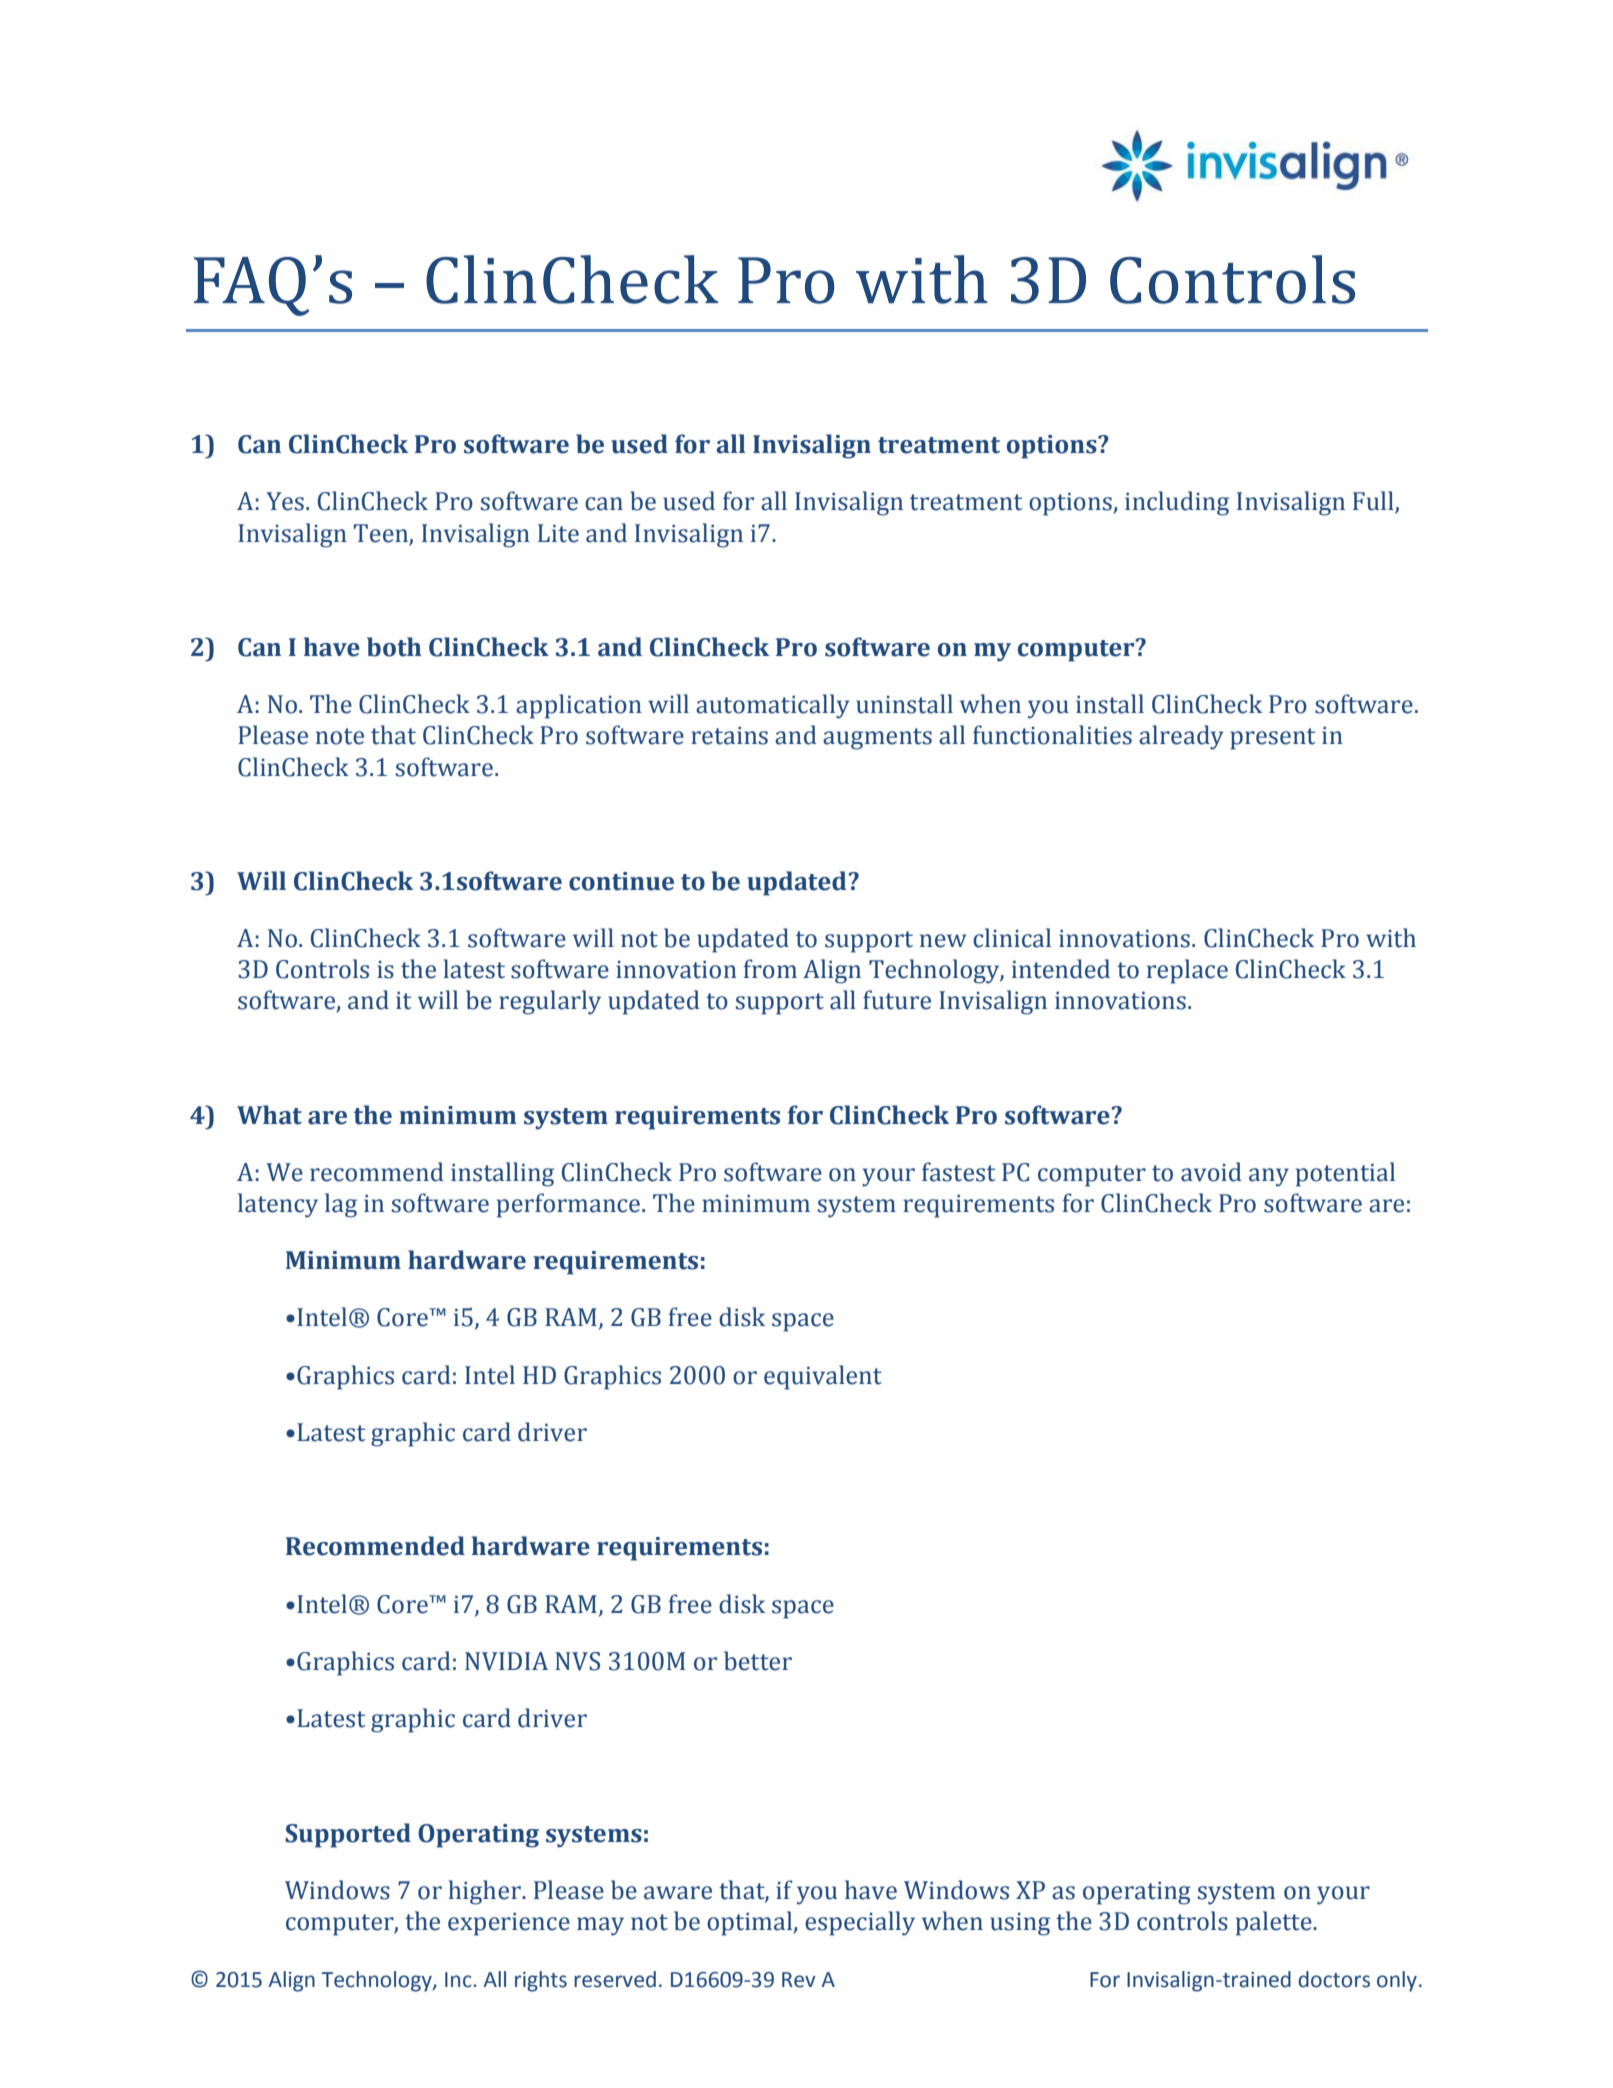  I want to click on palette, so click(1275, 1923).
